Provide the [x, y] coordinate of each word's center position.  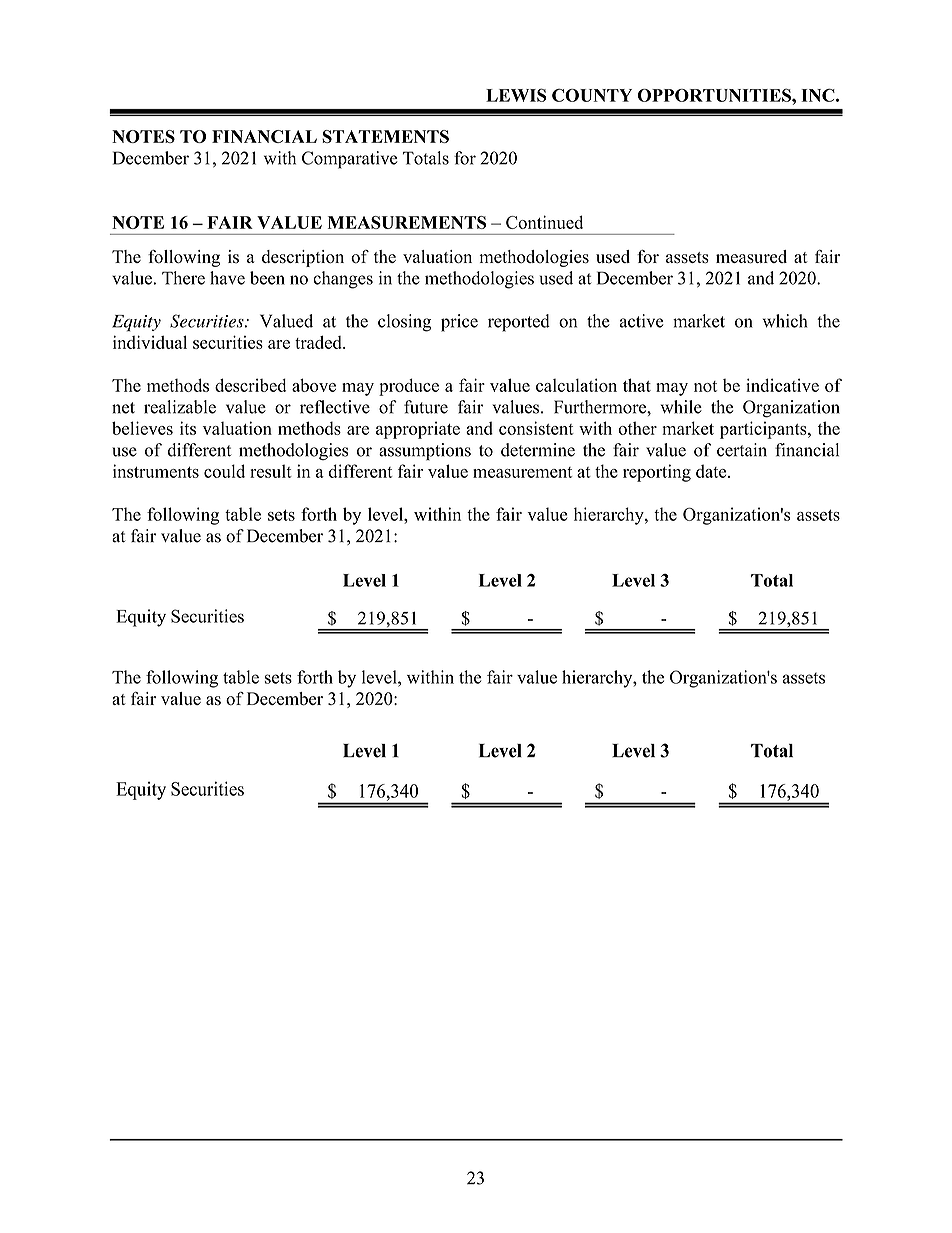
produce [409, 387]
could [224, 471]
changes [343, 280]
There [183, 278]
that [637, 385]
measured [751, 257]
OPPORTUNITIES [715, 95]
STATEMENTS [385, 136]
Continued [544, 222]
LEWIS [516, 95]
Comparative [350, 160]
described [250, 385]
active [641, 321]
